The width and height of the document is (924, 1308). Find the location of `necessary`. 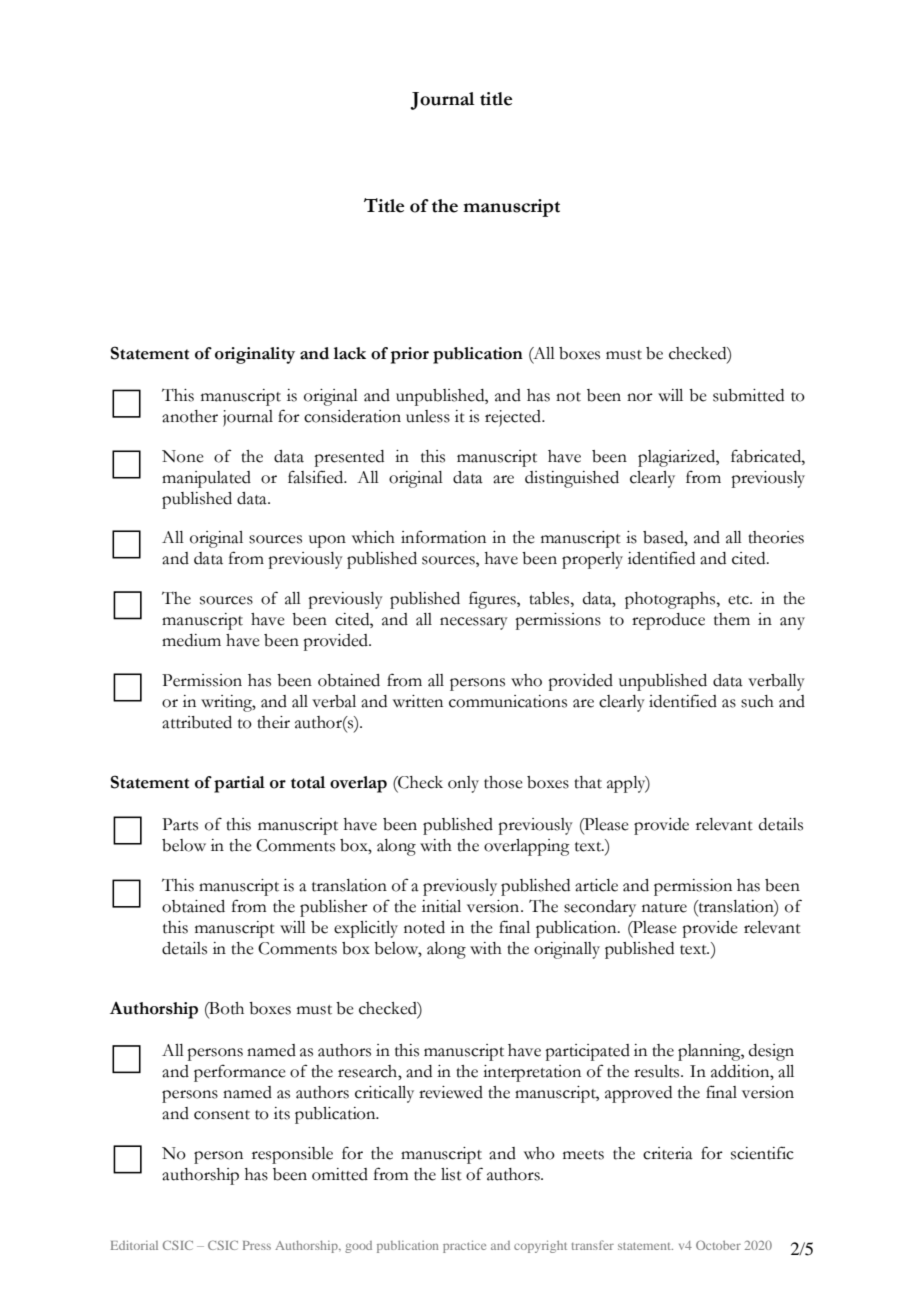

necessary is located at coordinates (474, 623).
